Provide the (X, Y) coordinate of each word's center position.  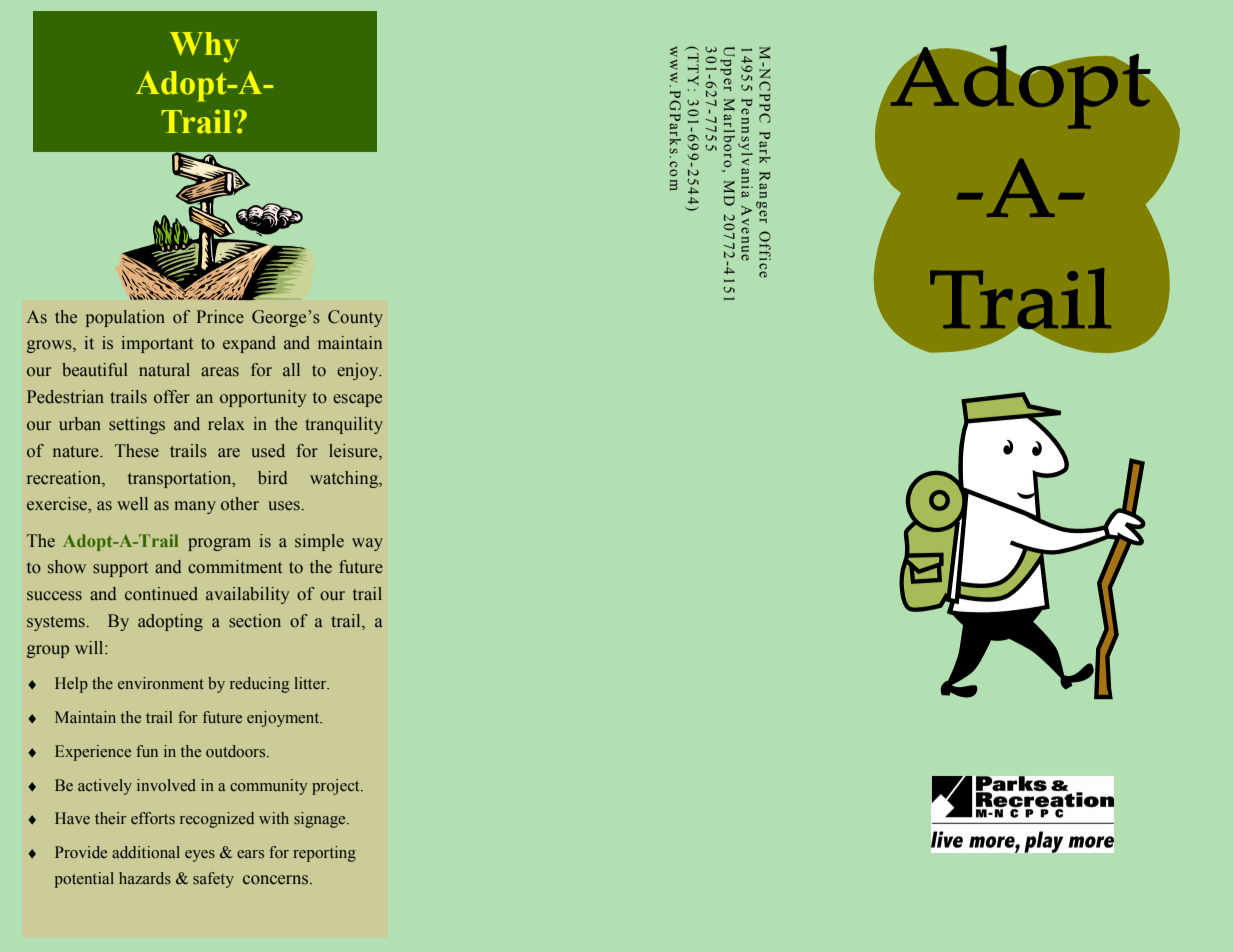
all (291, 369)
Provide (81, 852)
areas (220, 372)
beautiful (95, 370)
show (67, 567)
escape (357, 400)
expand (249, 344)
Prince (220, 317)
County (355, 318)
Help (71, 685)
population (125, 318)
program (219, 544)
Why (204, 47)
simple (319, 542)
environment (161, 683)
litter (311, 683)
